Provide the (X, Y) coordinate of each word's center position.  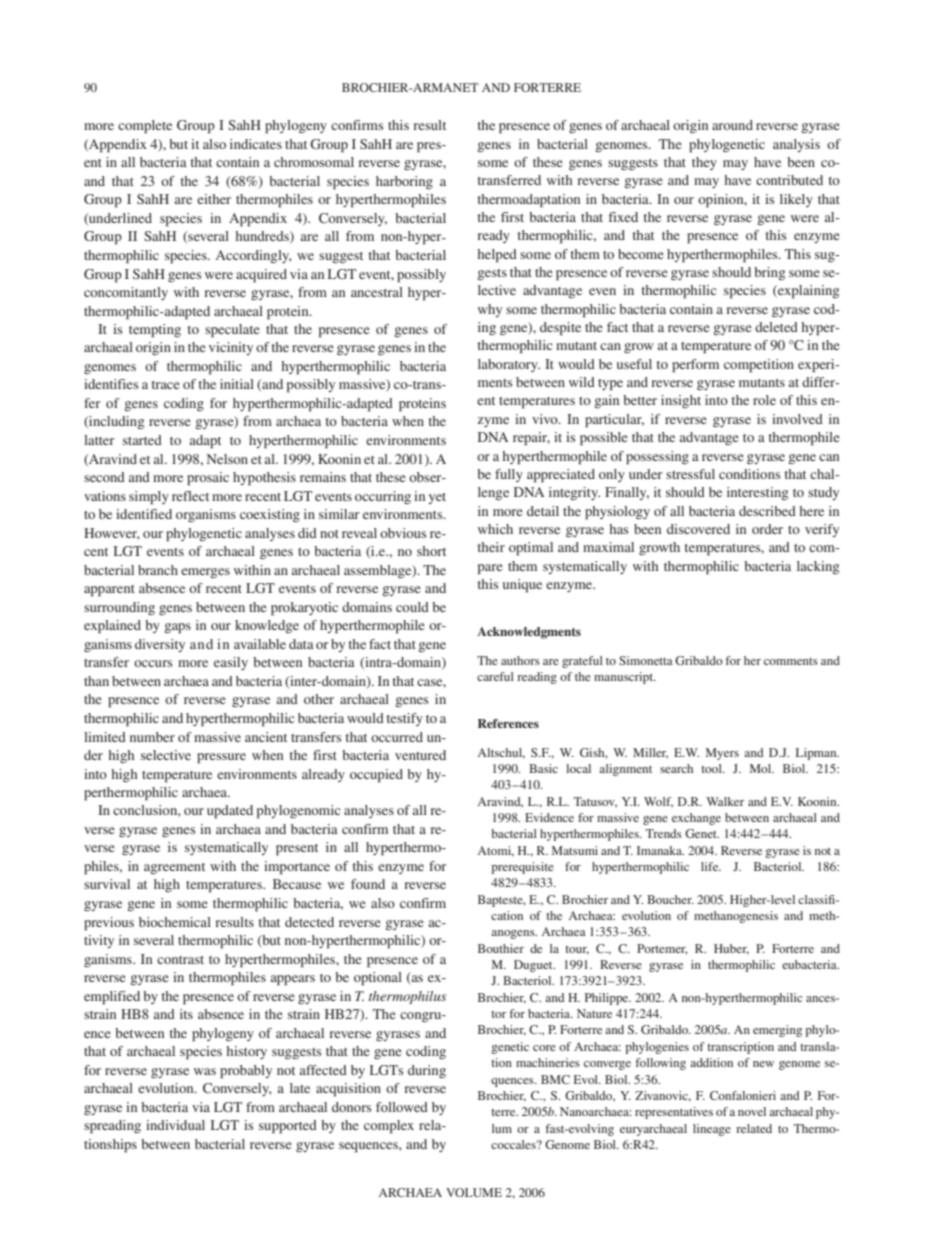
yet (437, 498)
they (704, 163)
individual (175, 1125)
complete (145, 127)
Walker (725, 801)
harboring (404, 182)
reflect (190, 496)
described (767, 511)
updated (230, 812)
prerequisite (522, 868)
